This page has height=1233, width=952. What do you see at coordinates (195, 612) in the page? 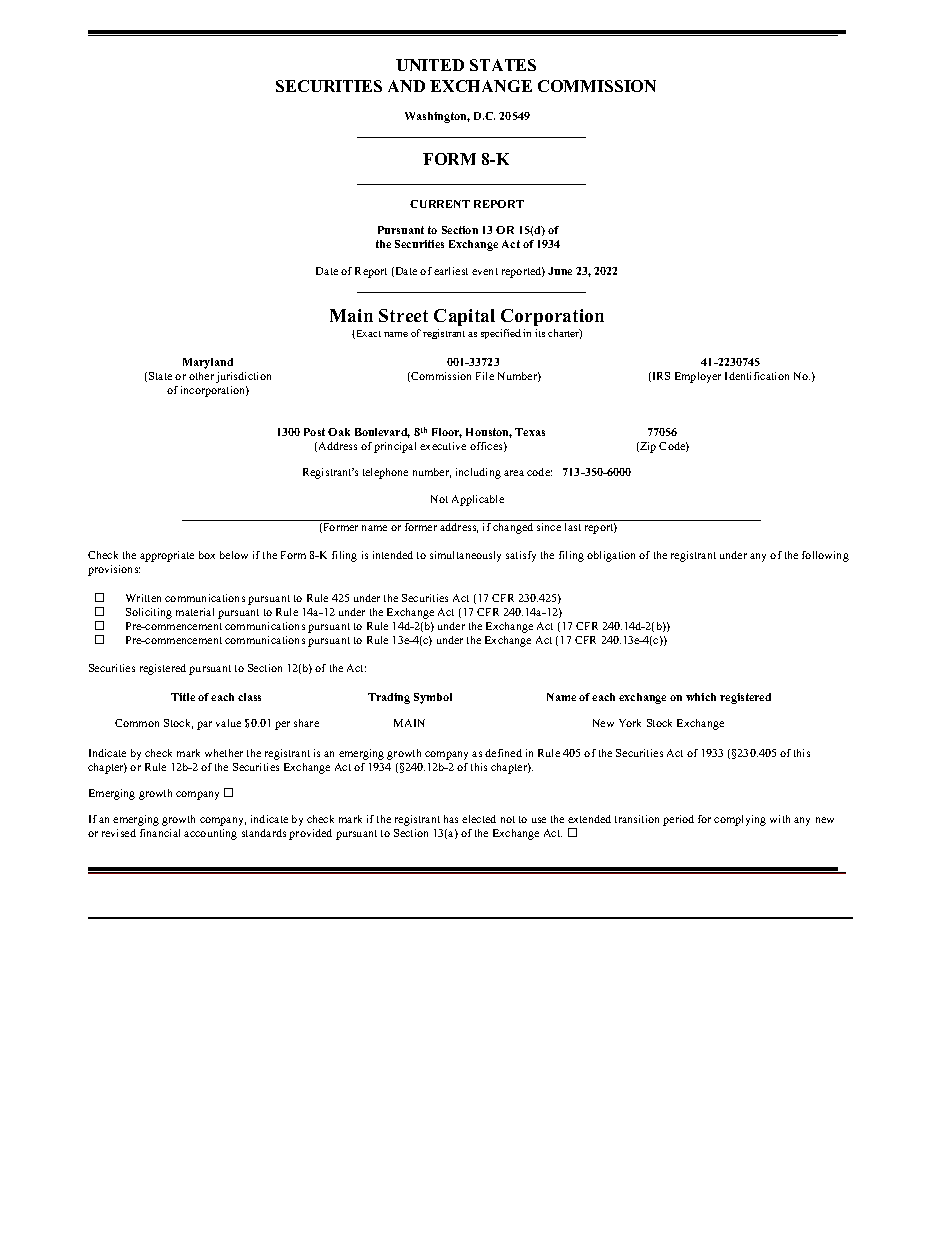
I see `material` at bounding box center [195, 612].
